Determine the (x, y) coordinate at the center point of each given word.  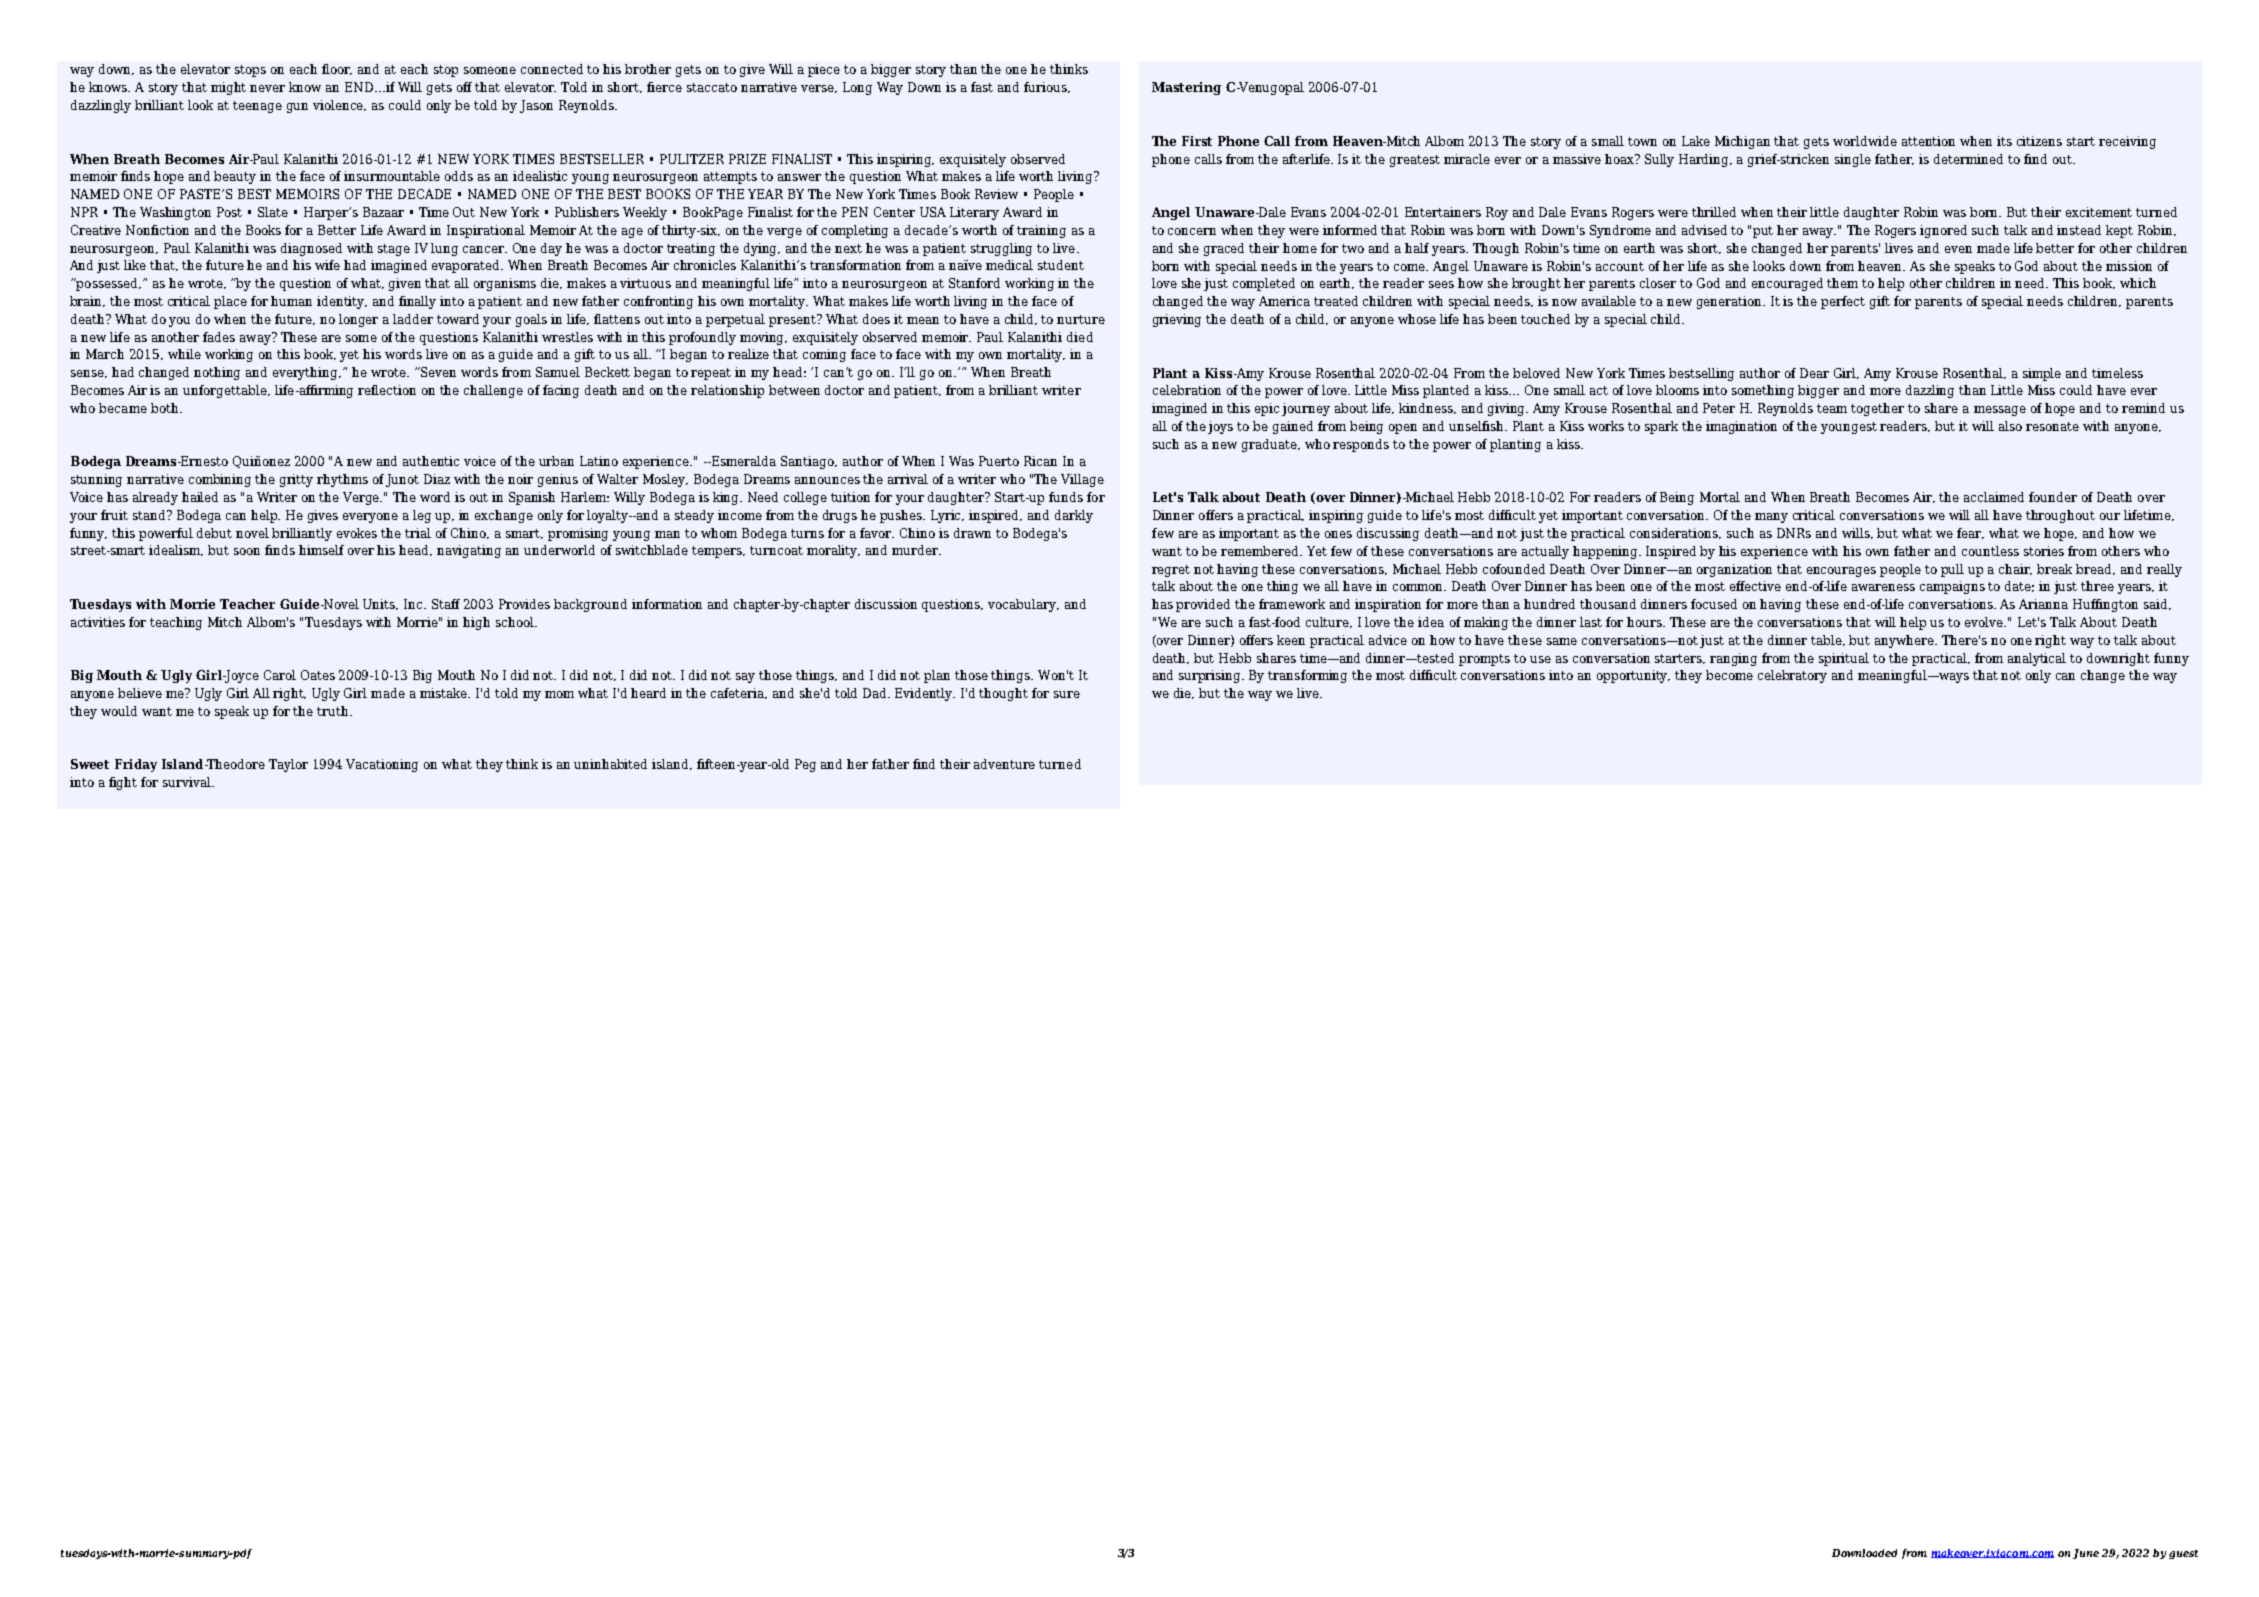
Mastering (1186, 88)
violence (339, 105)
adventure (1004, 764)
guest (2183, 1554)
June (2086, 1554)
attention (1928, 141)
